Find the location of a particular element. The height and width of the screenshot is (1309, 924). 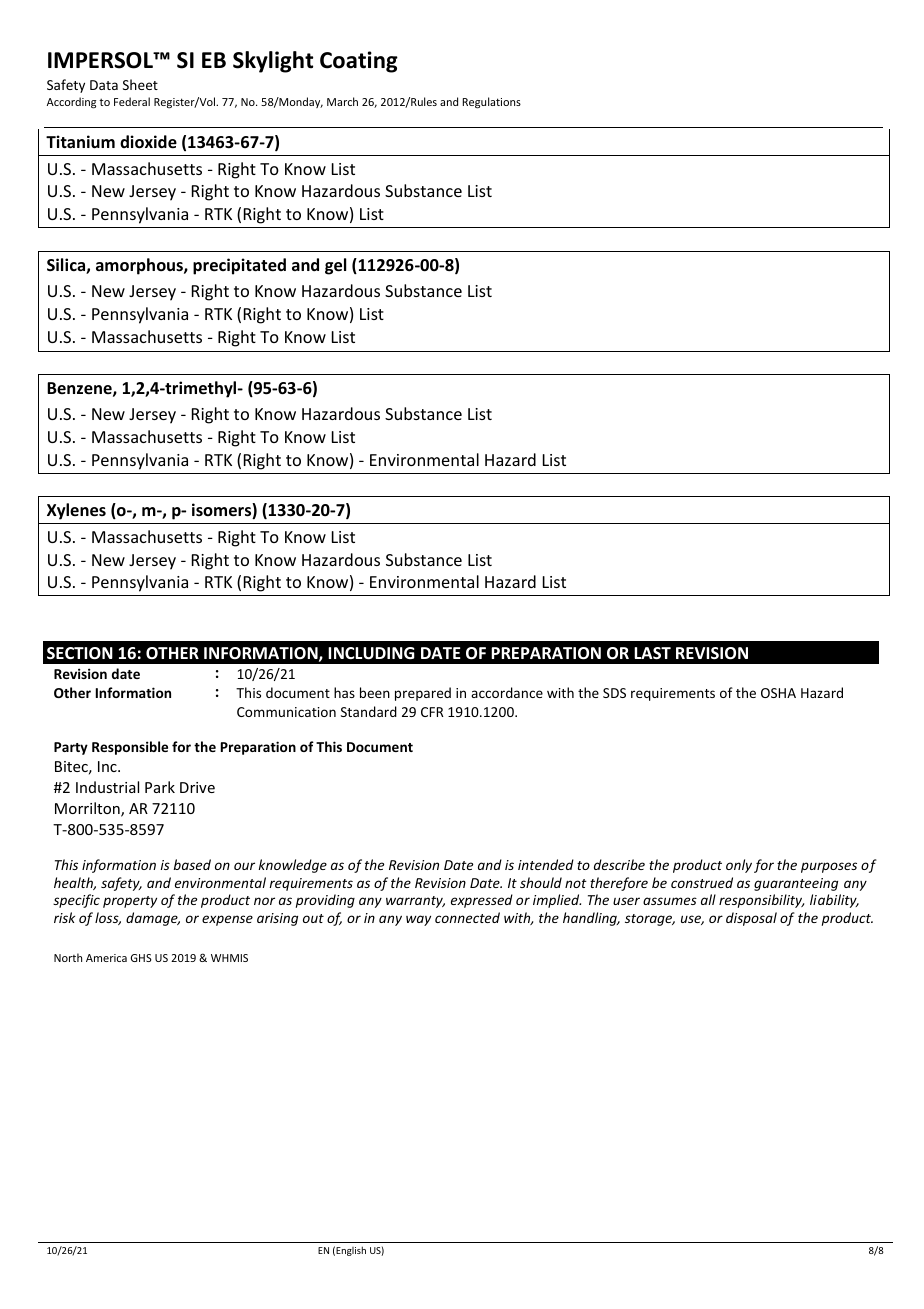

INCLUDING is located at coordinates (371, 653).
